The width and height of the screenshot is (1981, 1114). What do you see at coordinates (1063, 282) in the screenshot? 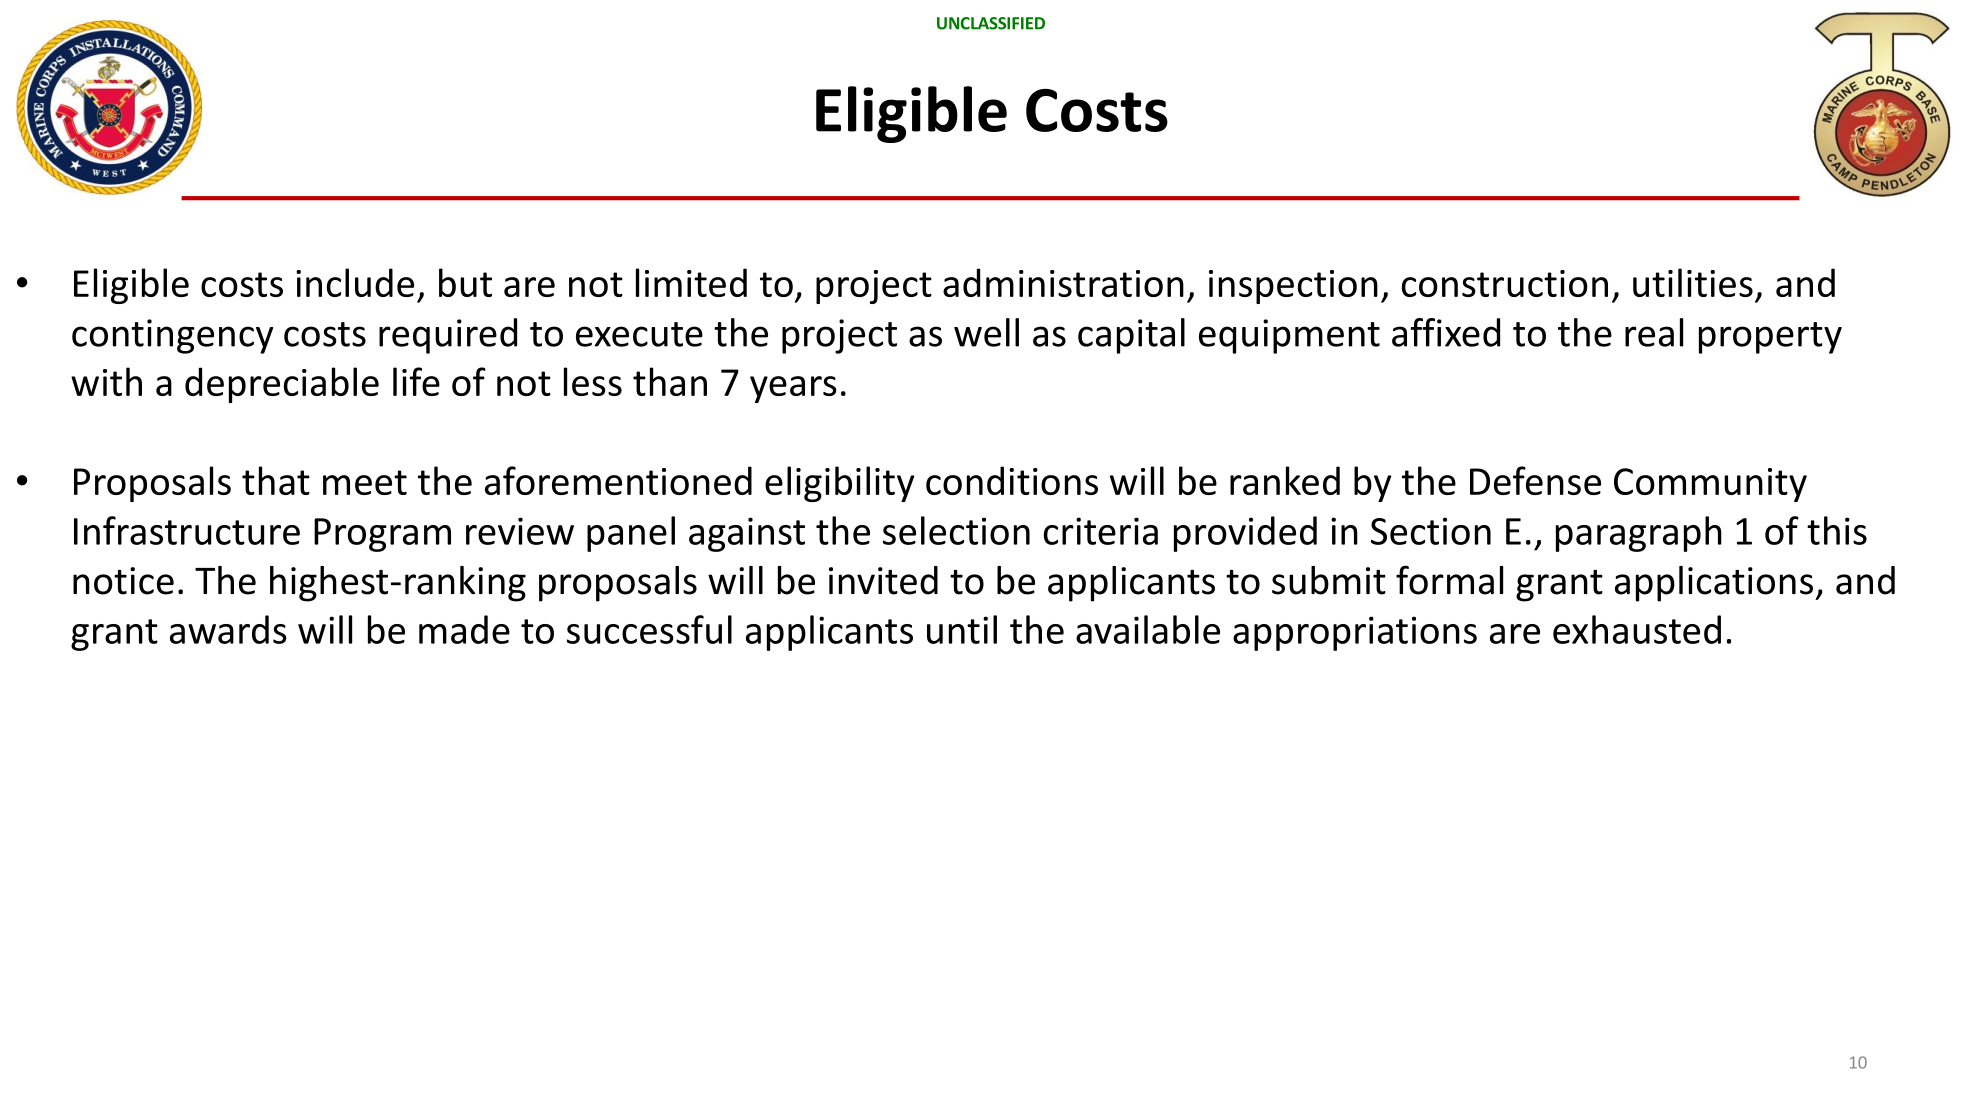
I see `administration` at bounding box center [1063, 282].
